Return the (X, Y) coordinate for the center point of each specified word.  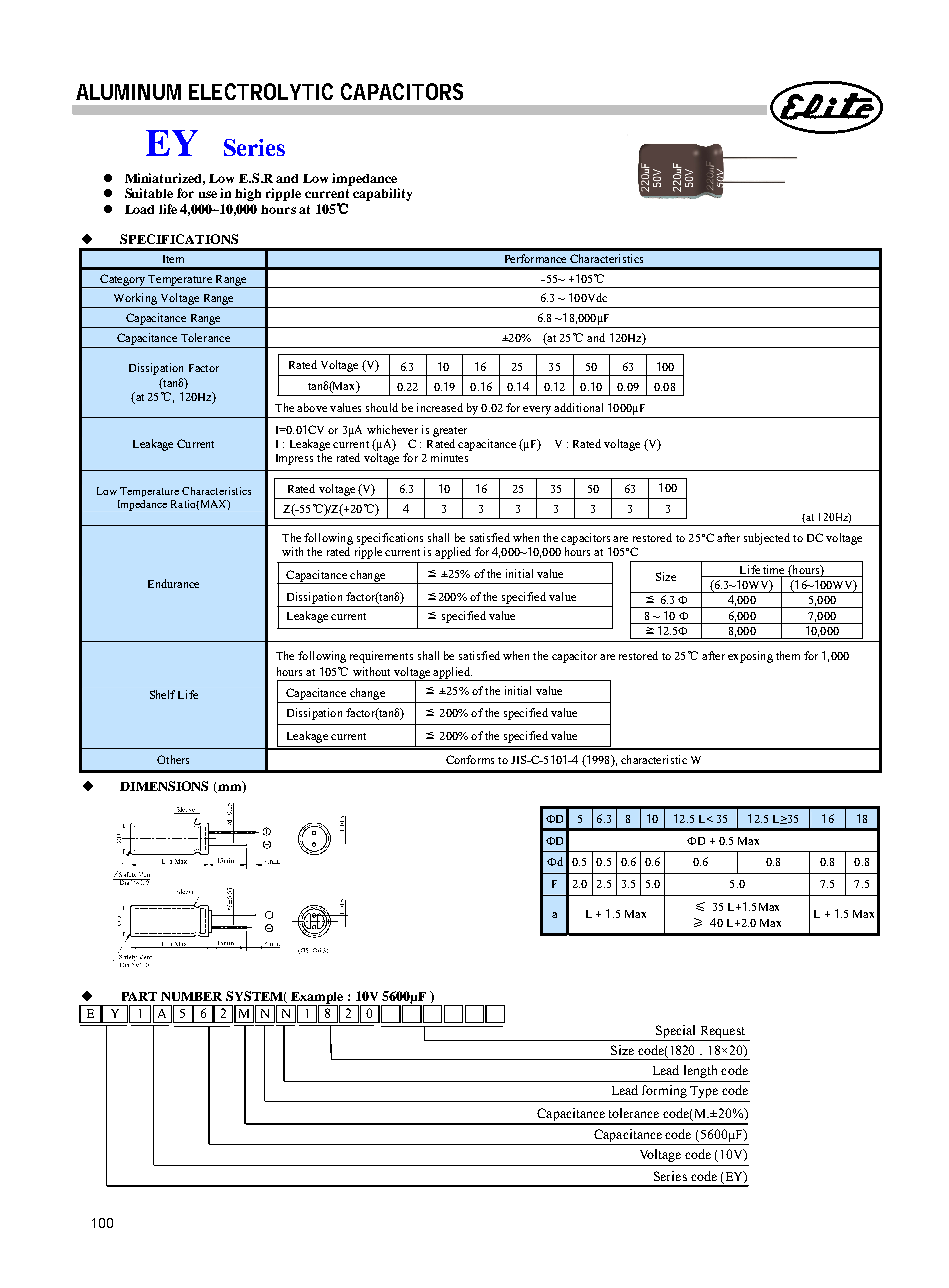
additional (578, 407)
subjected (767, 539)
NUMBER (191, 996)
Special (676, 1033)
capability (382, 194)
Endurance (173, 583)
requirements (381, 657)
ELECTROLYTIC (261, 91)
